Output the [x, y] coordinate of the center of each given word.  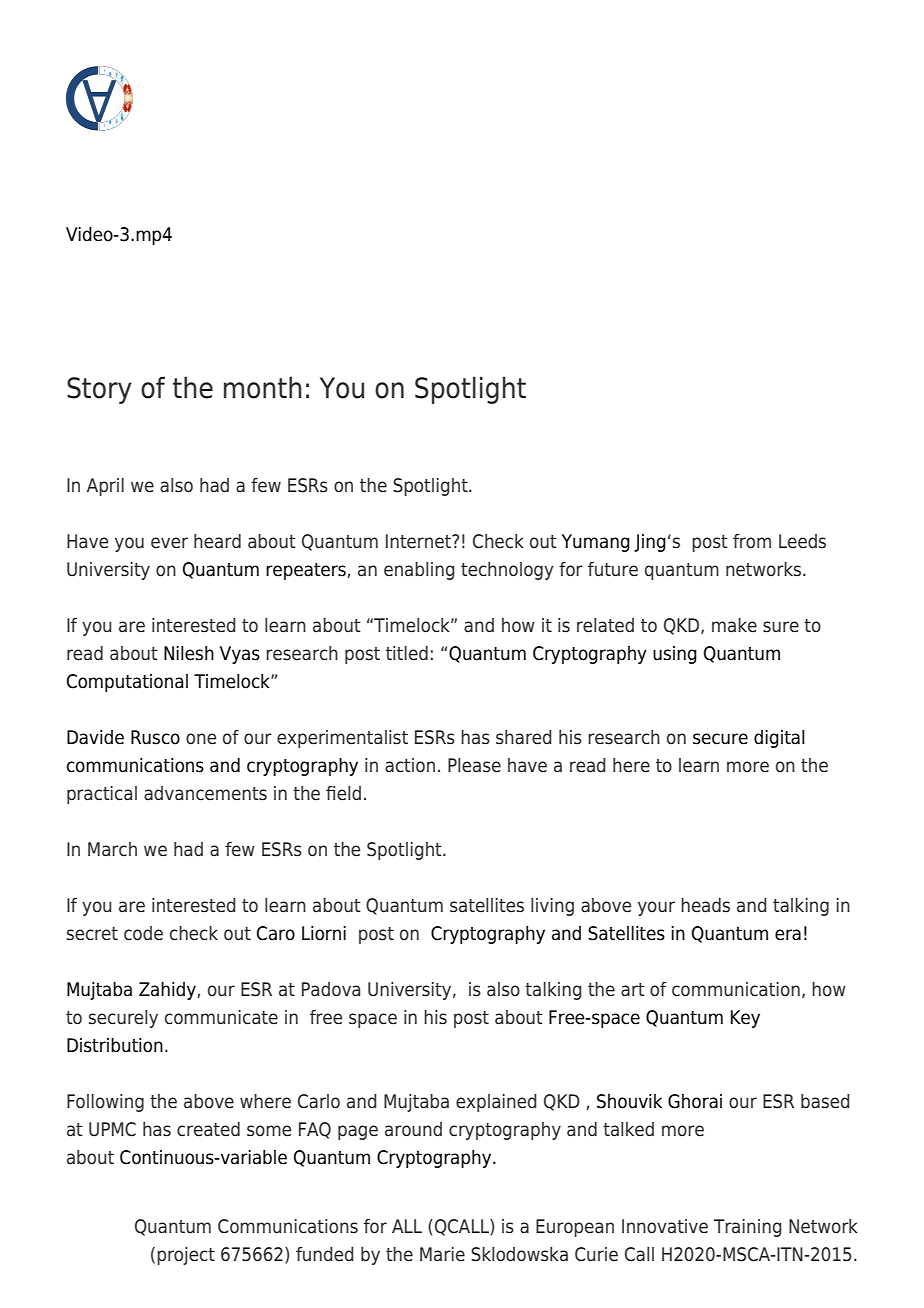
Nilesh [189, 653]
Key [745, 1019]
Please [474, 765]
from [752, 541]
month [263, 387]
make [734, 625]
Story [99, 390]
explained [496, 1103]
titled [407, 653]
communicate [221, 1017]
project [186, 1256]
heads [705, 905]
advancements [205, 793]
